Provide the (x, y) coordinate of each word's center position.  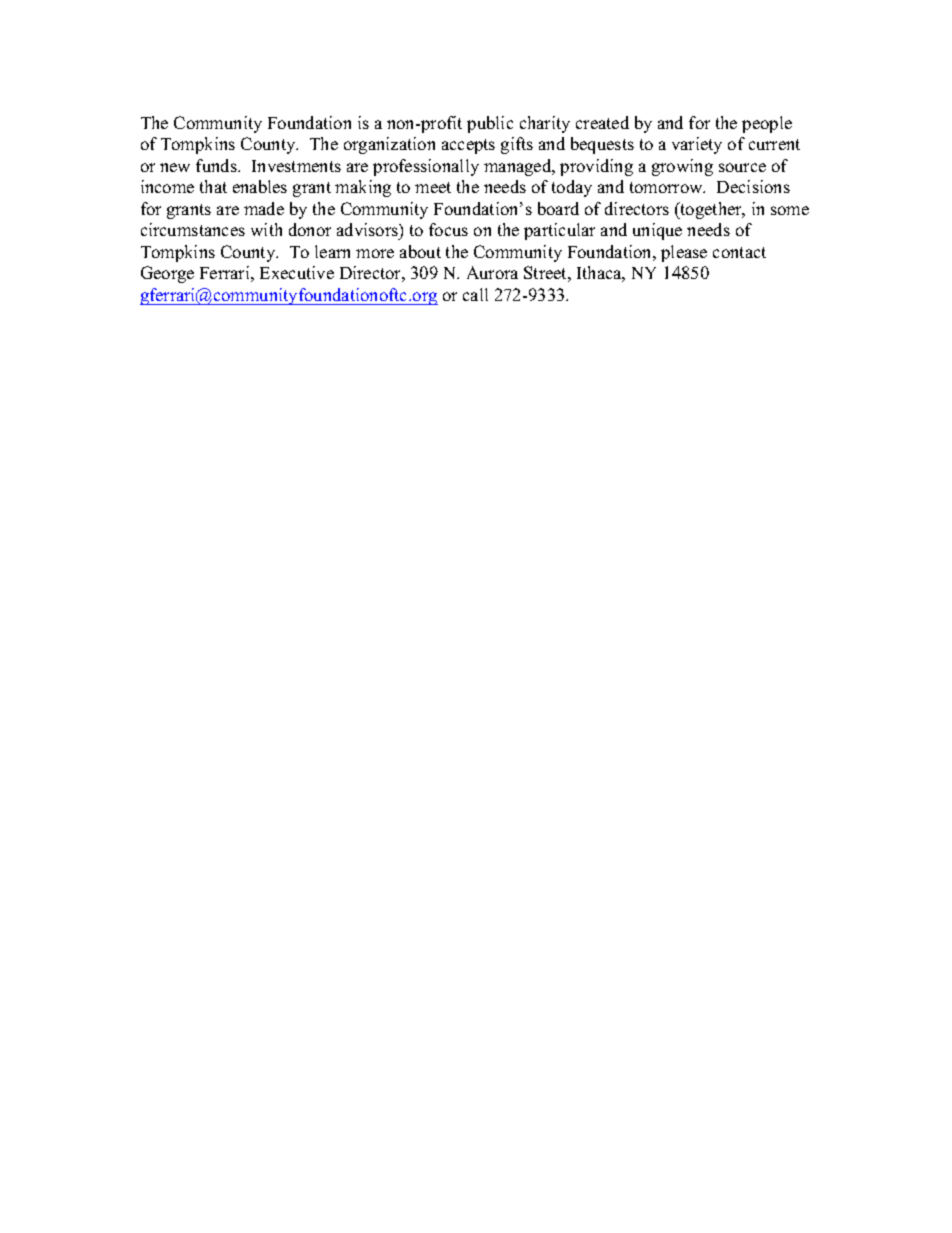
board (558, 208)
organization (389, 145)
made (264, 208)
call (475, 294)
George (167, 274)
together (711, 210)
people (767, 124)
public (490, 124)
